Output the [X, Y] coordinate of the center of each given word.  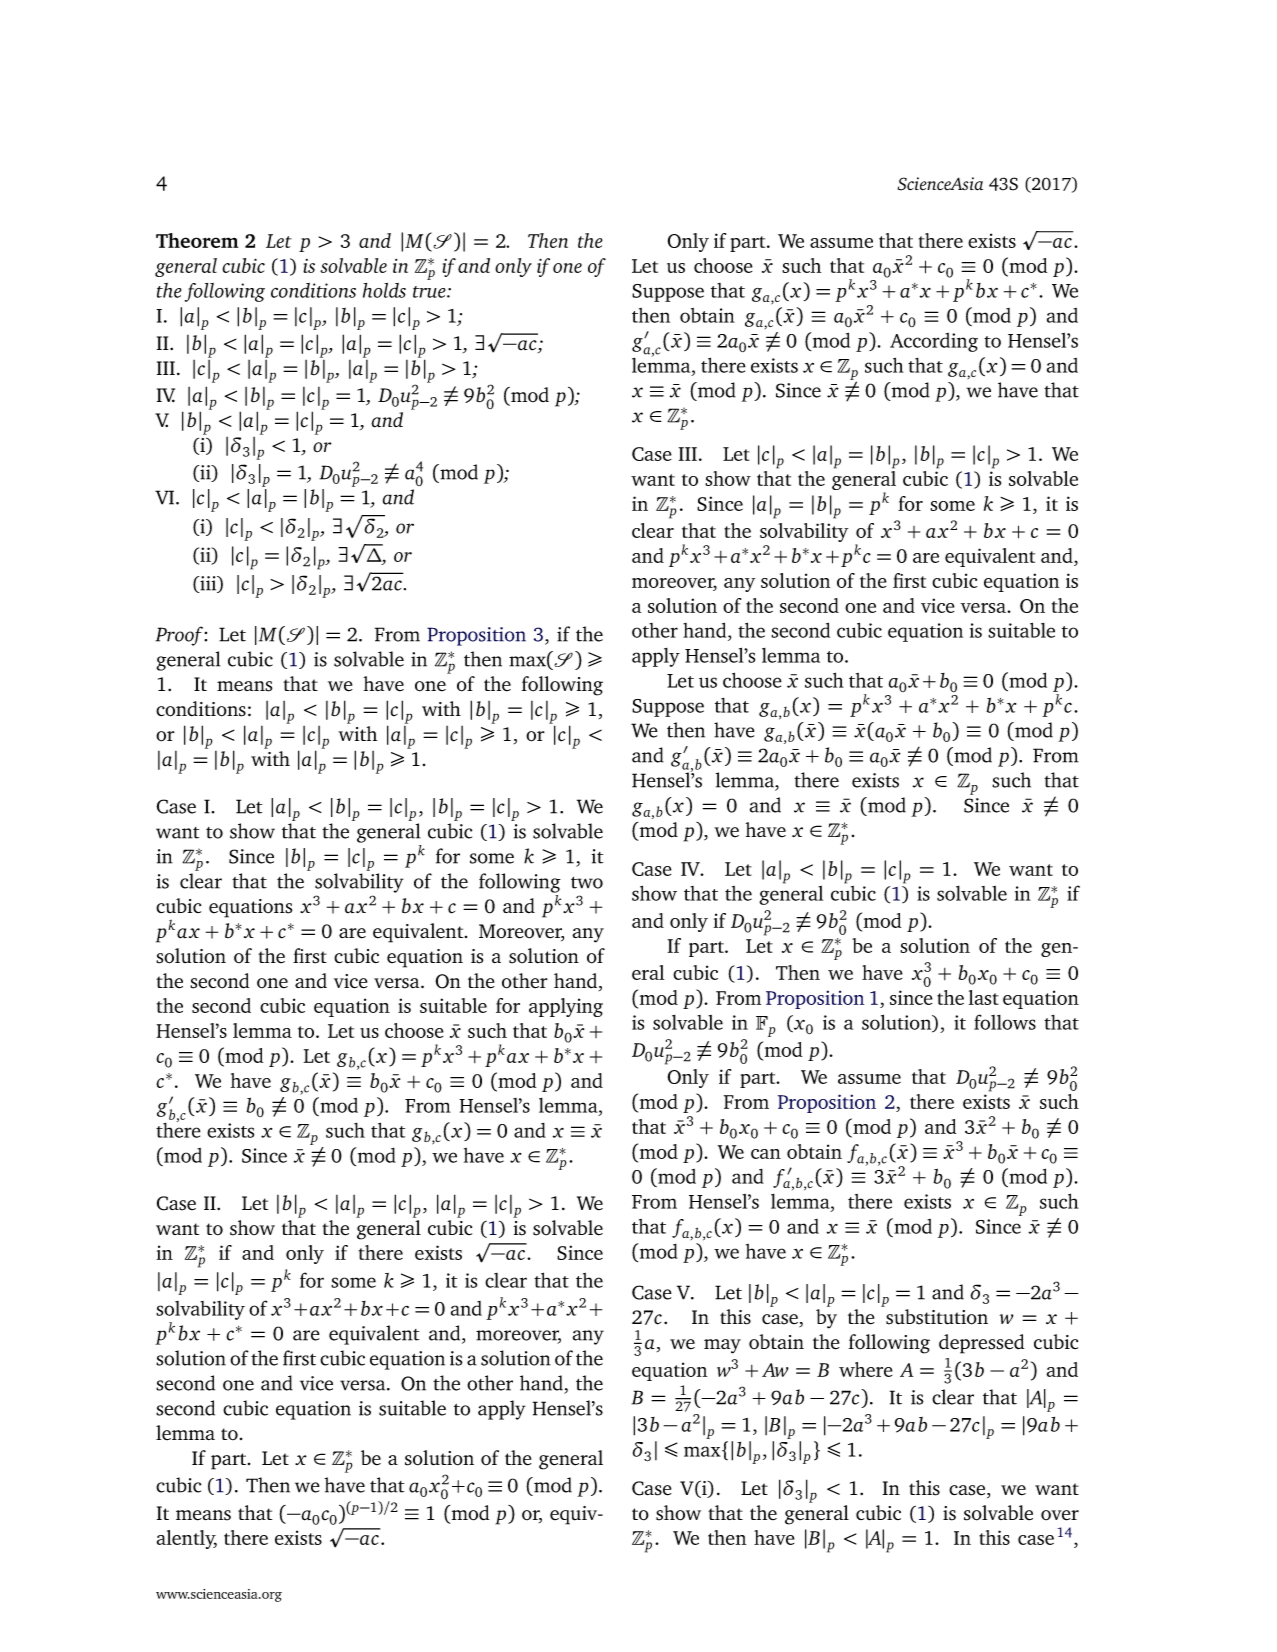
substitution [937, 1317]
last [984, 997]
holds [384, 290]
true [430, 292]
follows [1005, 1022]
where [866, 1369]
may [722, 1346]
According [934, 342]
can [766, 1154]
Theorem [197, 240]
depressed [981, 1344]
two [587, 883]
